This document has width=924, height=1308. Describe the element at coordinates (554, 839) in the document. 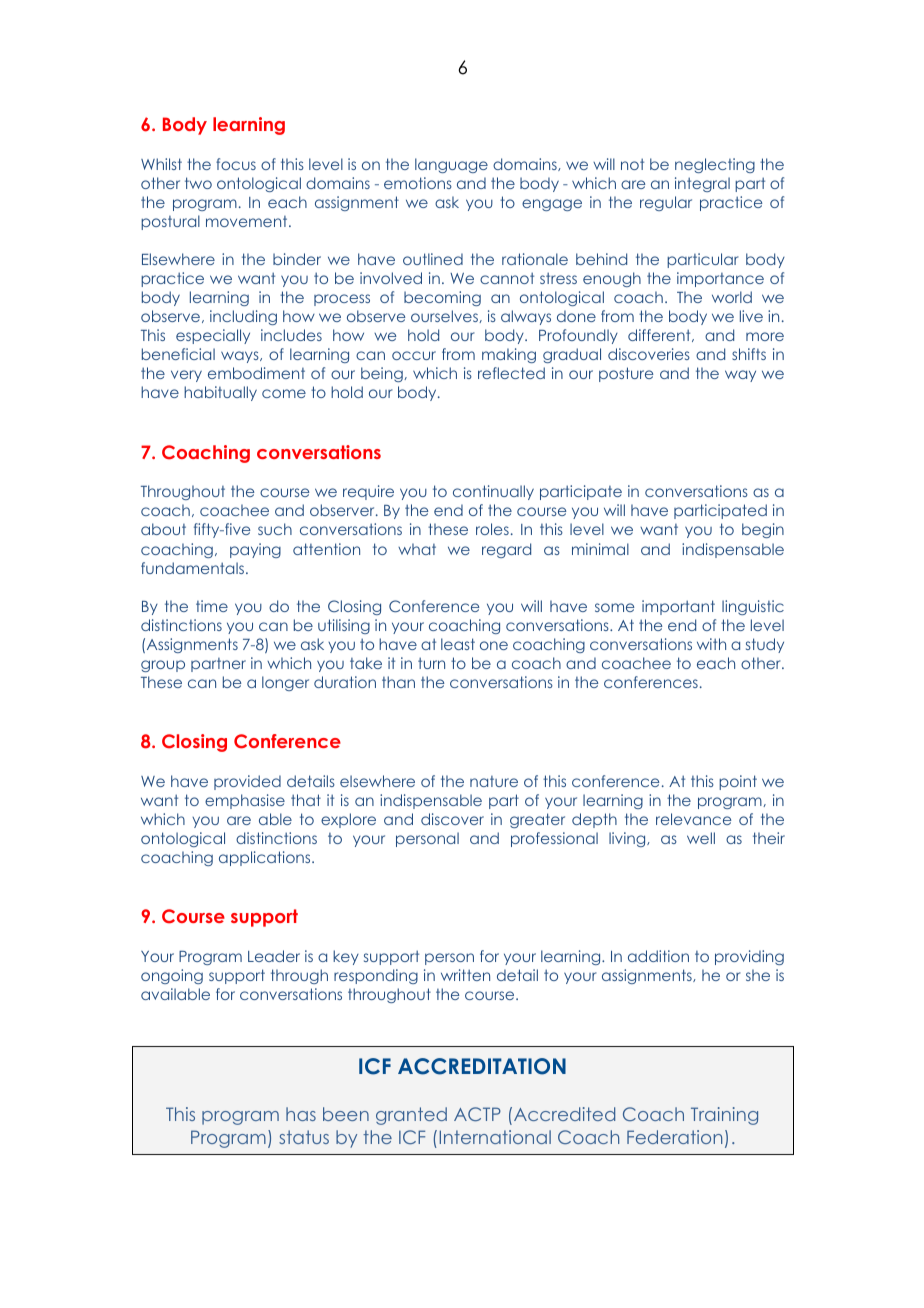

I see `professional` at that location.
